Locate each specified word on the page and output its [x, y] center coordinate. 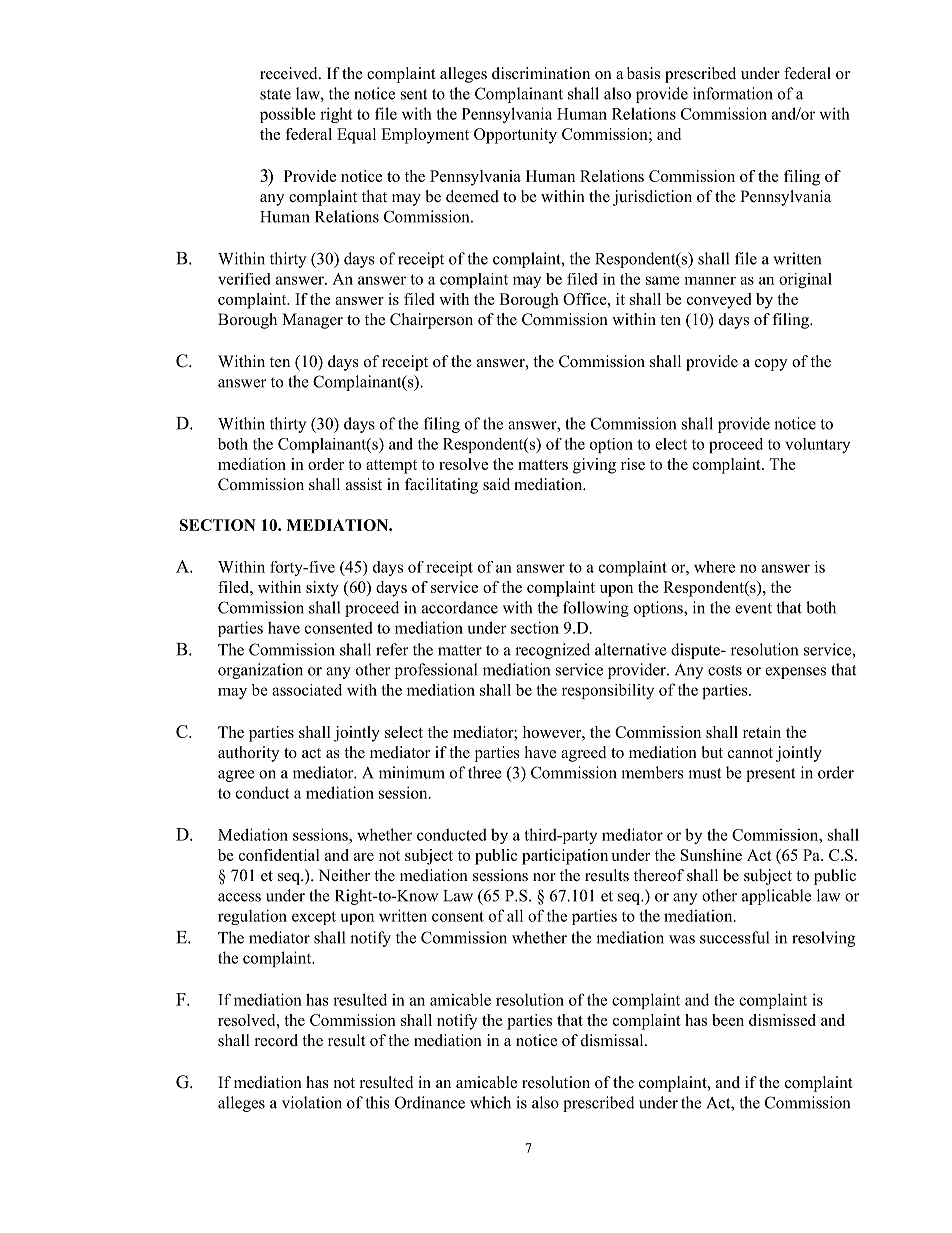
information [733, 93]
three [484, 772]
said [496, 484]
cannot [750, 753]
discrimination [541, 73]
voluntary [817, 445]
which [490, 1102]
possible [288, 115]
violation [312, 1102]
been [728, 1020]
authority [248, 754]
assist [364, 484]
